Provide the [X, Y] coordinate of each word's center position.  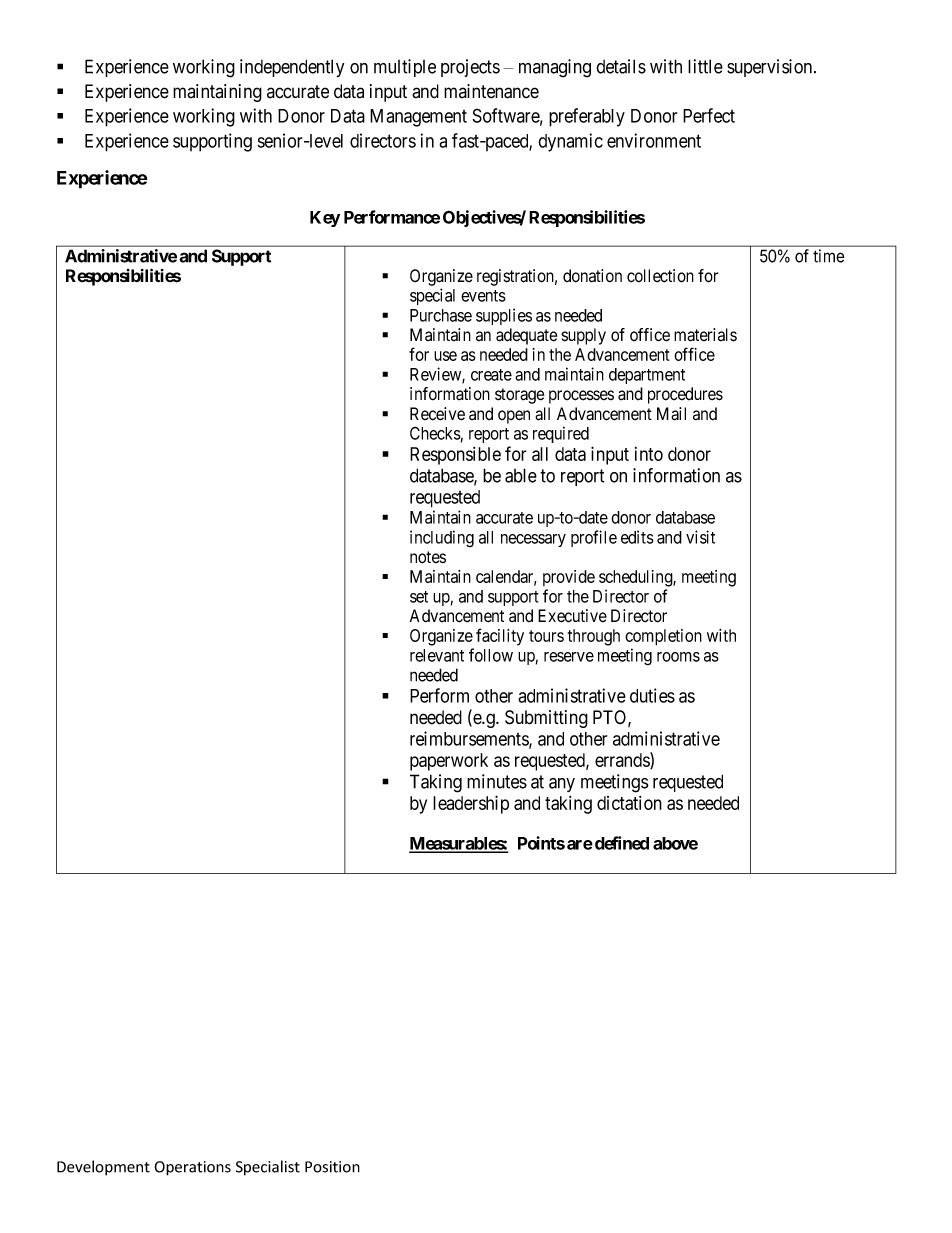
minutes [497, 781]
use [445, 356]
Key [325, 219]
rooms [678, 657]
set [419, 597]
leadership [471, 804]
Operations [192, 1168]
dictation [629, 803]
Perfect [709, 115]
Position [332, 1167]
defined [622, 843]
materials [705, 335]
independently [292, 68]
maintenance [491, 91]
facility [500, 637]
